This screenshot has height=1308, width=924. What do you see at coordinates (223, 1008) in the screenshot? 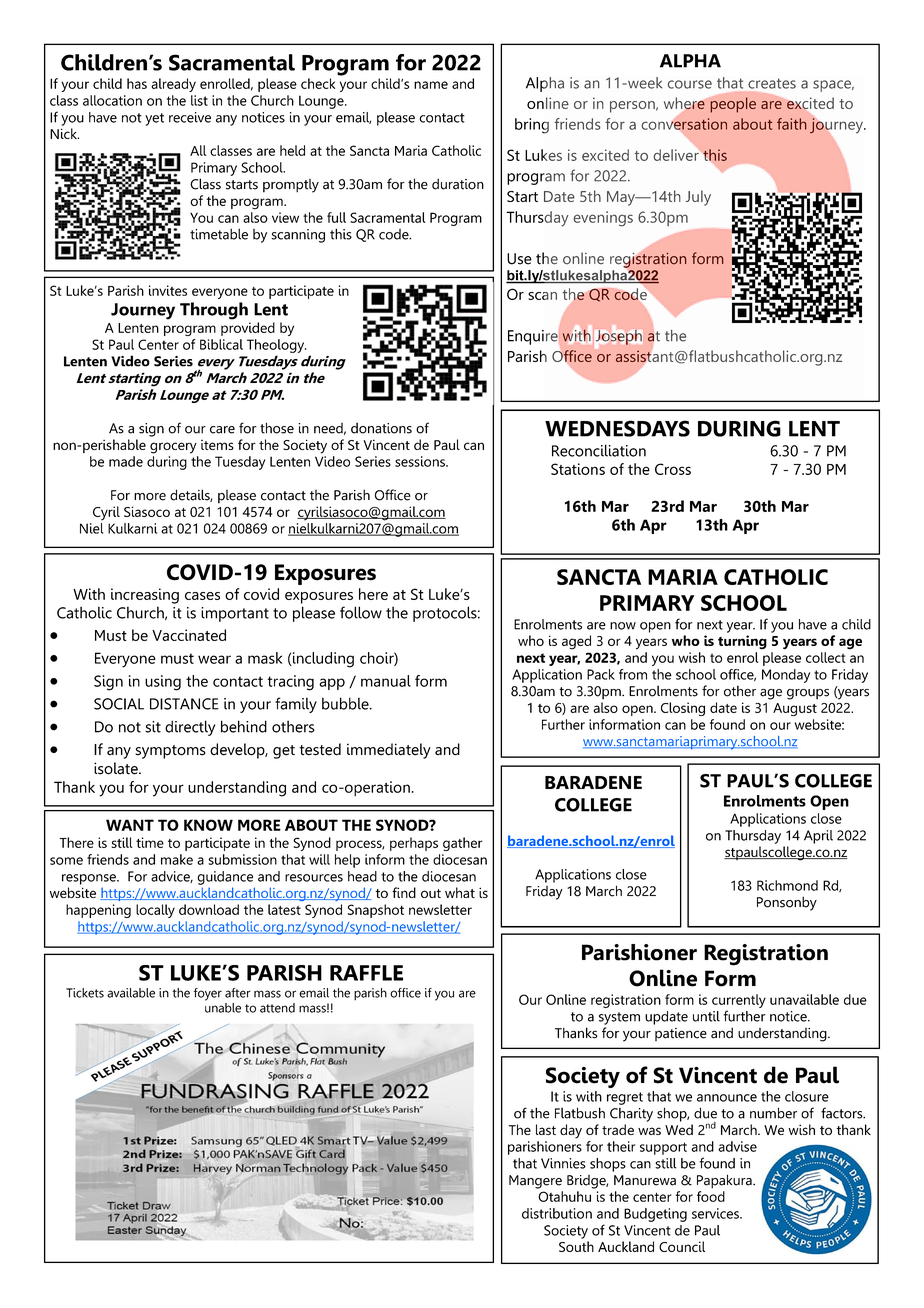
I see `unable` at bounding box center [223, 1008].
